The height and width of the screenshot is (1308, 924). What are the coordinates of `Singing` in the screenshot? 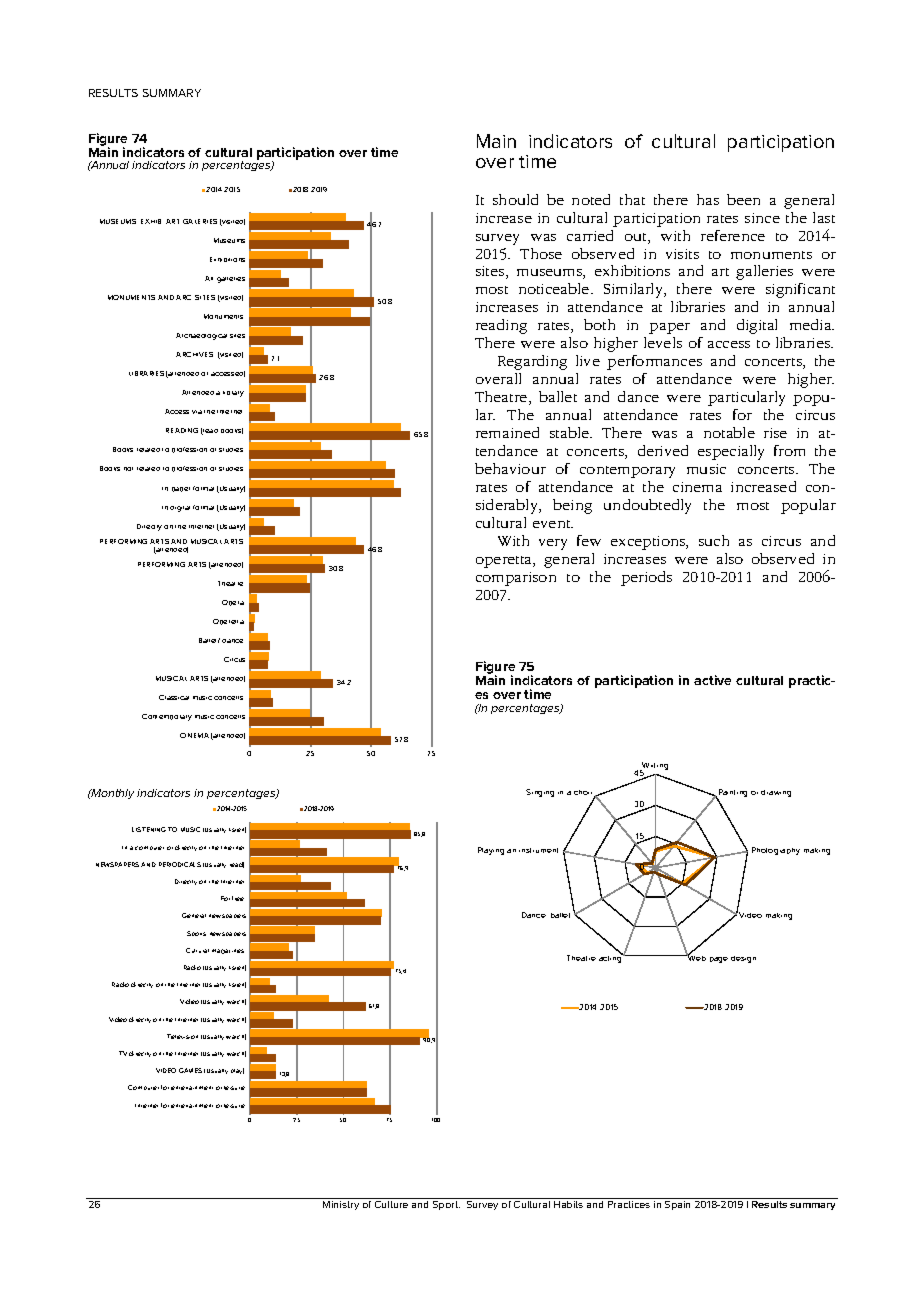 It's located at (540, 793).
